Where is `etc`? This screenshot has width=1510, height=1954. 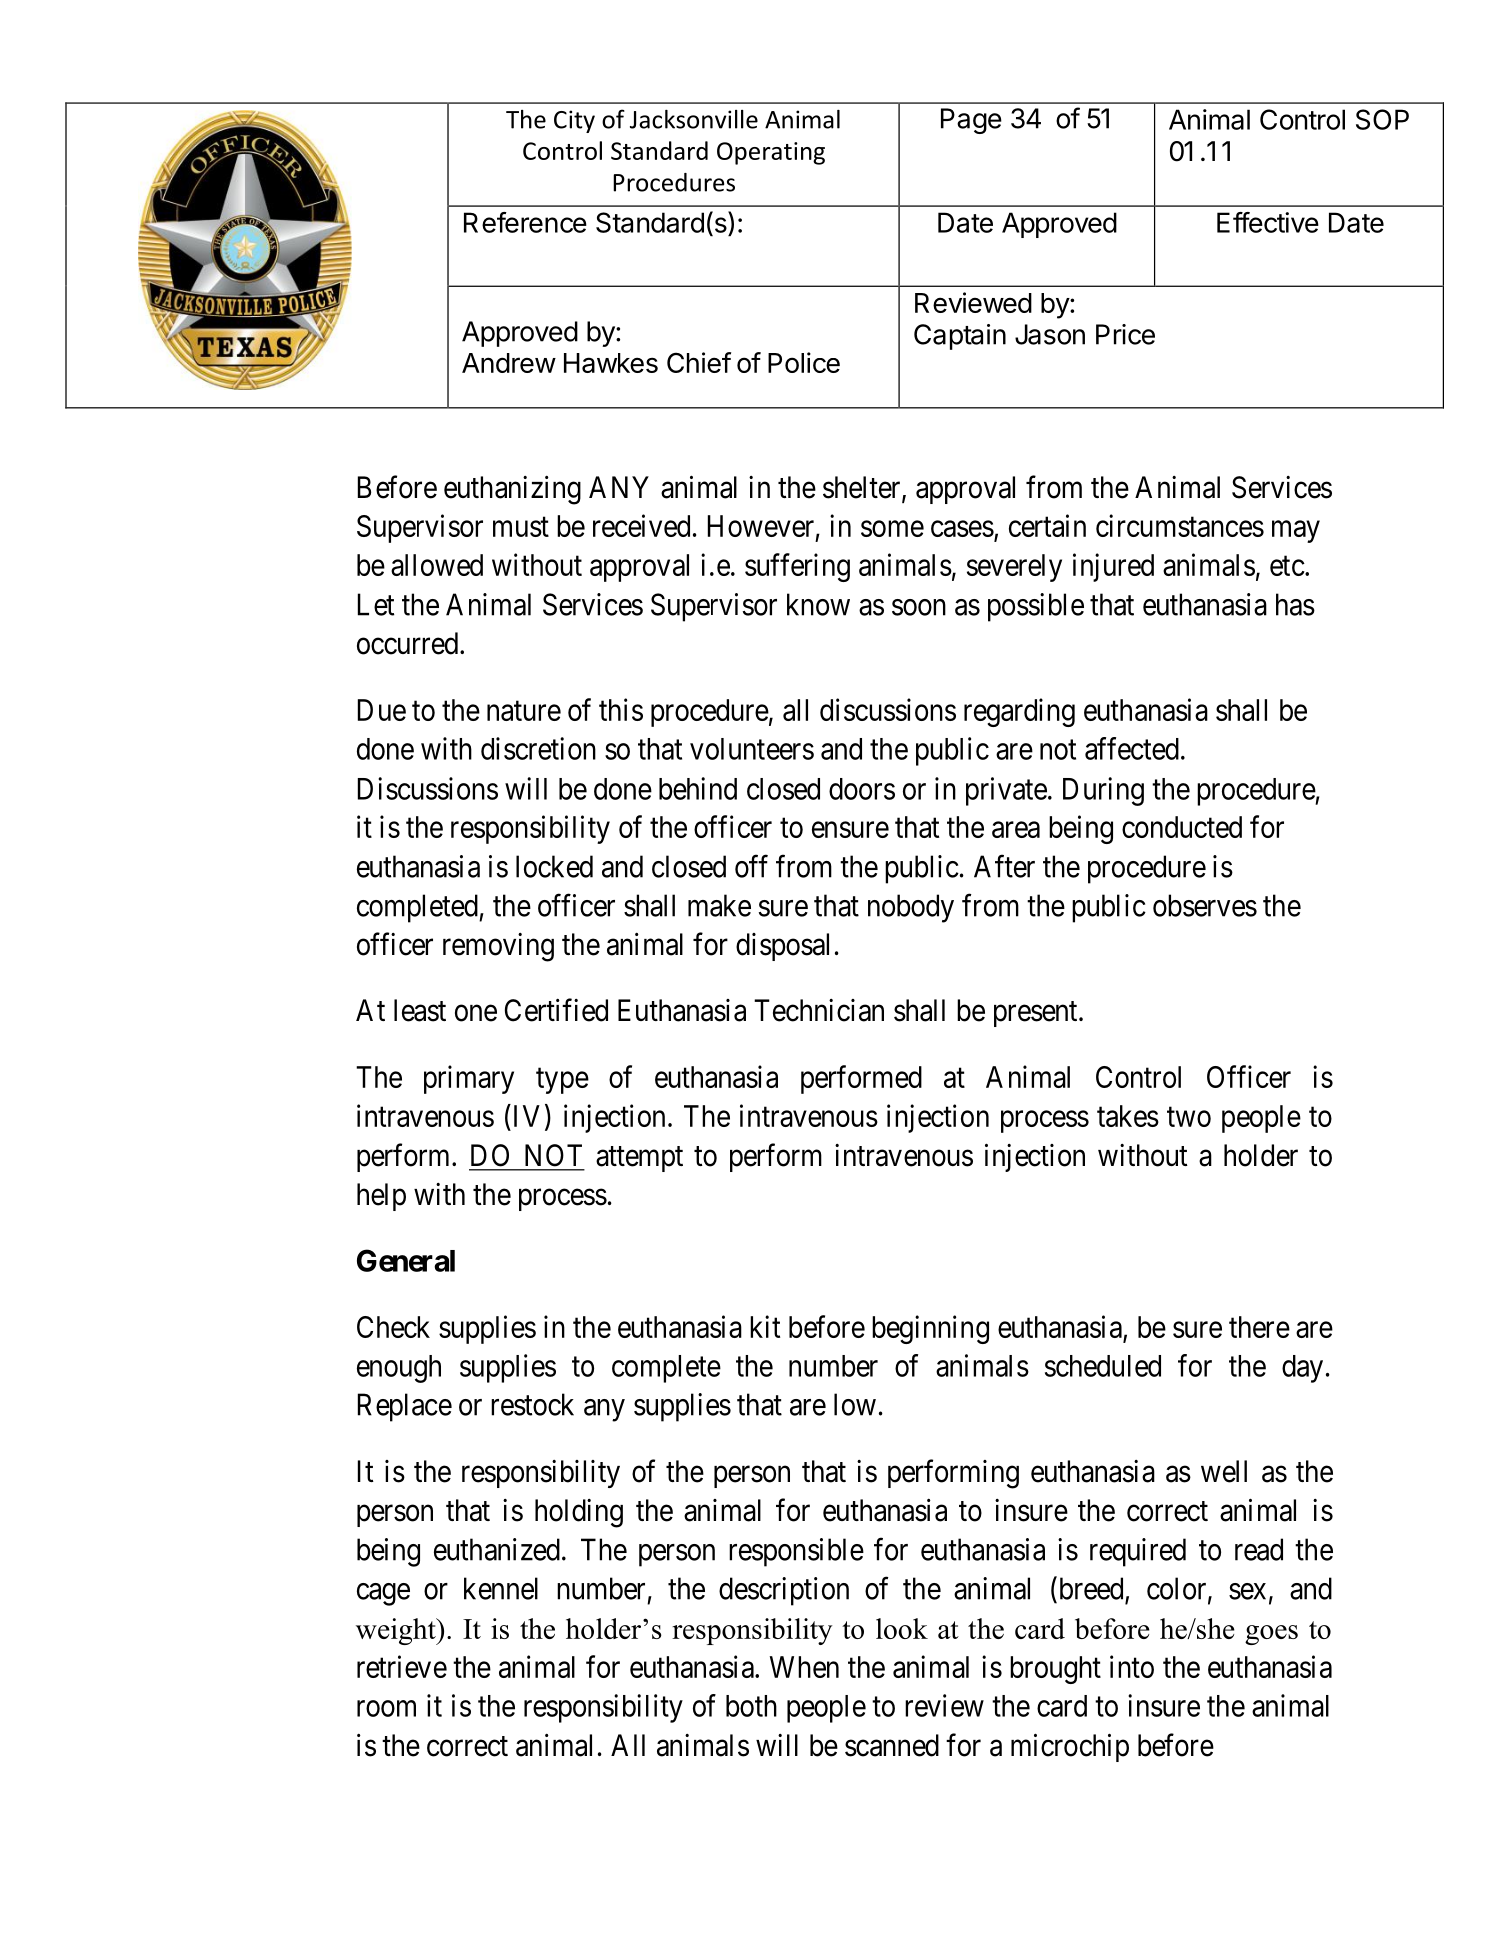 etc is located at coordinates (1287, 566).
